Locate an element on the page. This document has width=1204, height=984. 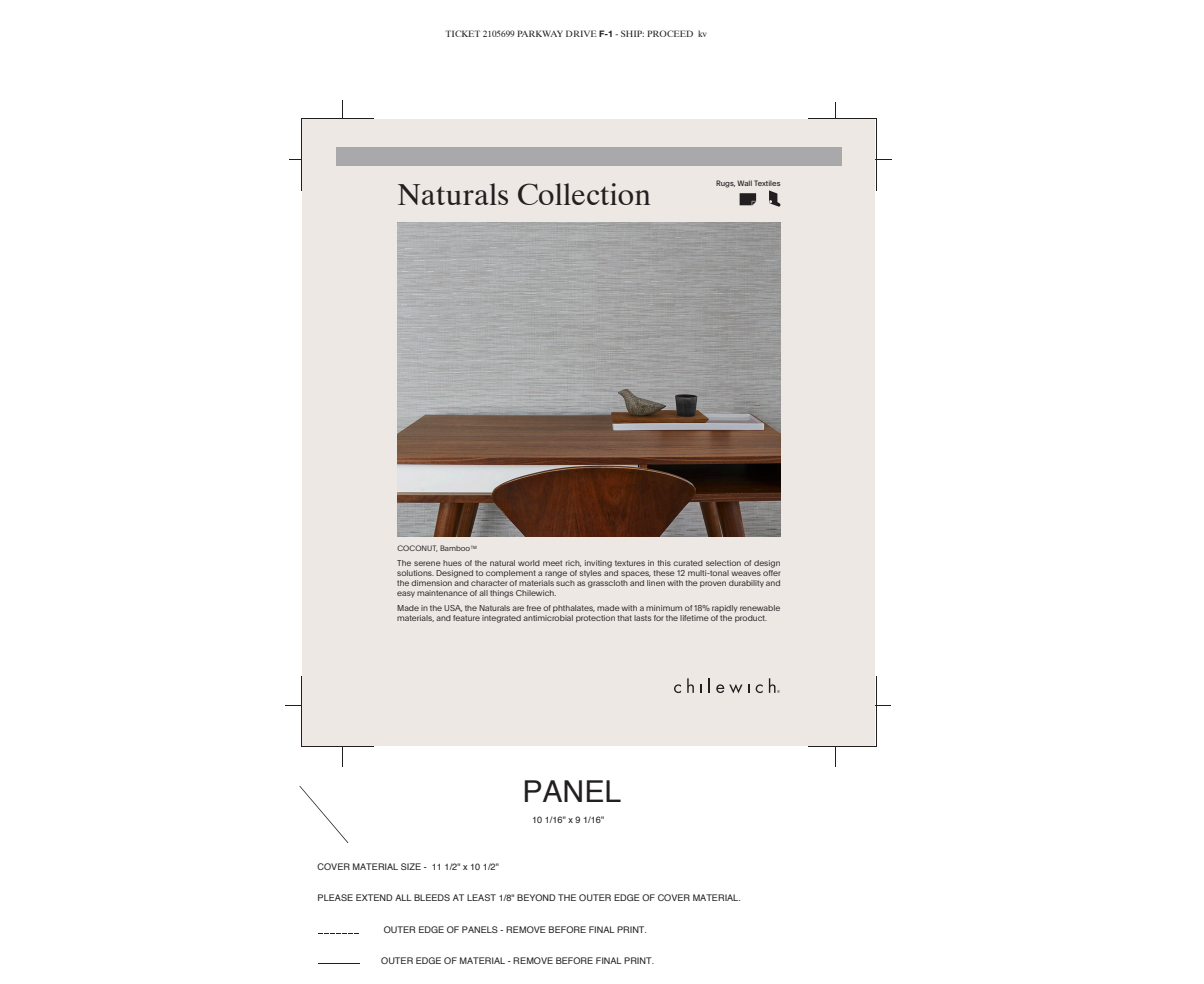
SIZE is located at coordinates (411, 866).
